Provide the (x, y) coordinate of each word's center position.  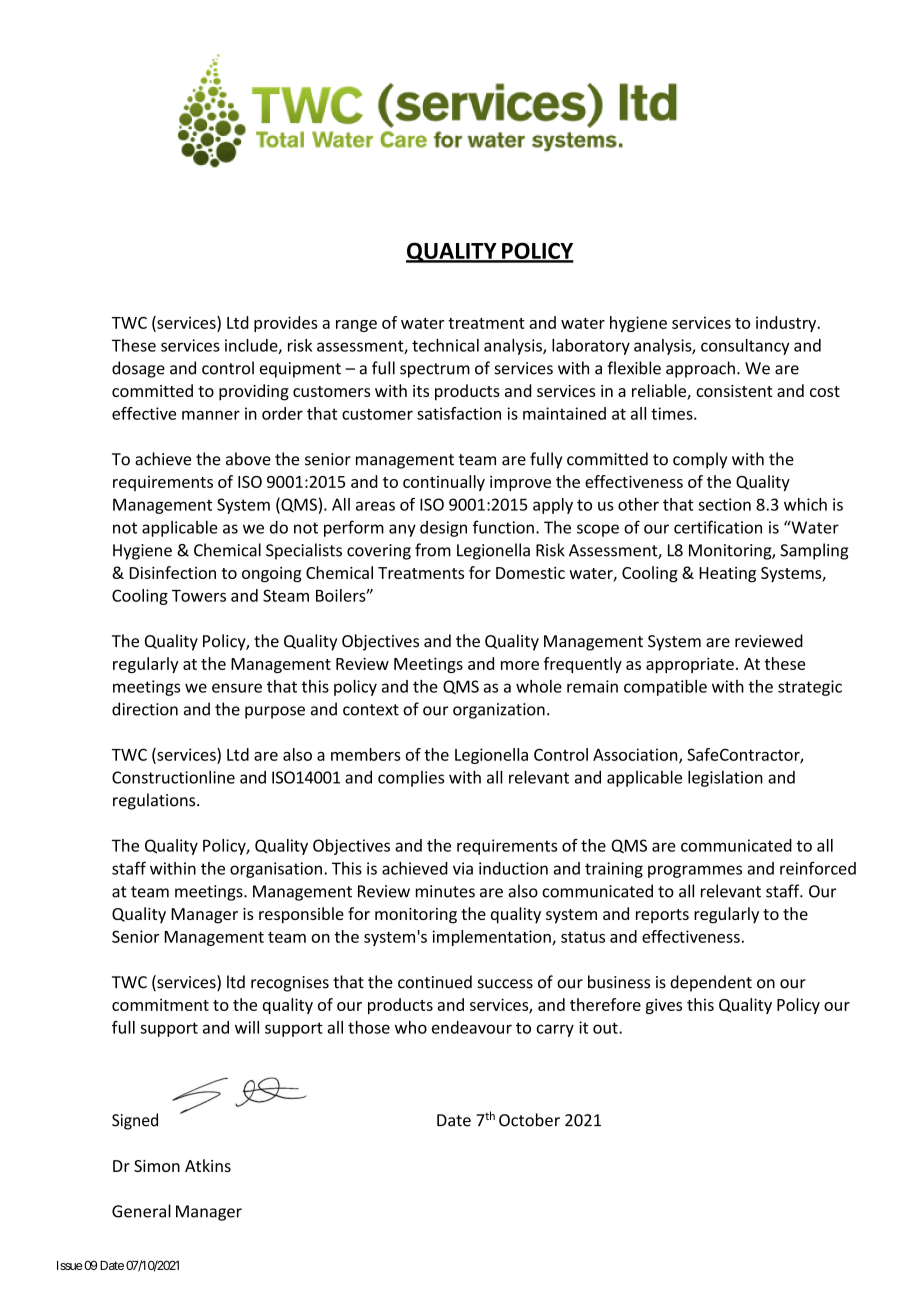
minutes (445, 891)
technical (445, 345)
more (520, 665)
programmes (695, 871)
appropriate (690, 665)
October (529, 1120)
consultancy (745, 347)
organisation (276, 870)
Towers (199, 596)
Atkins (208, 1165)
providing (254, 392)
